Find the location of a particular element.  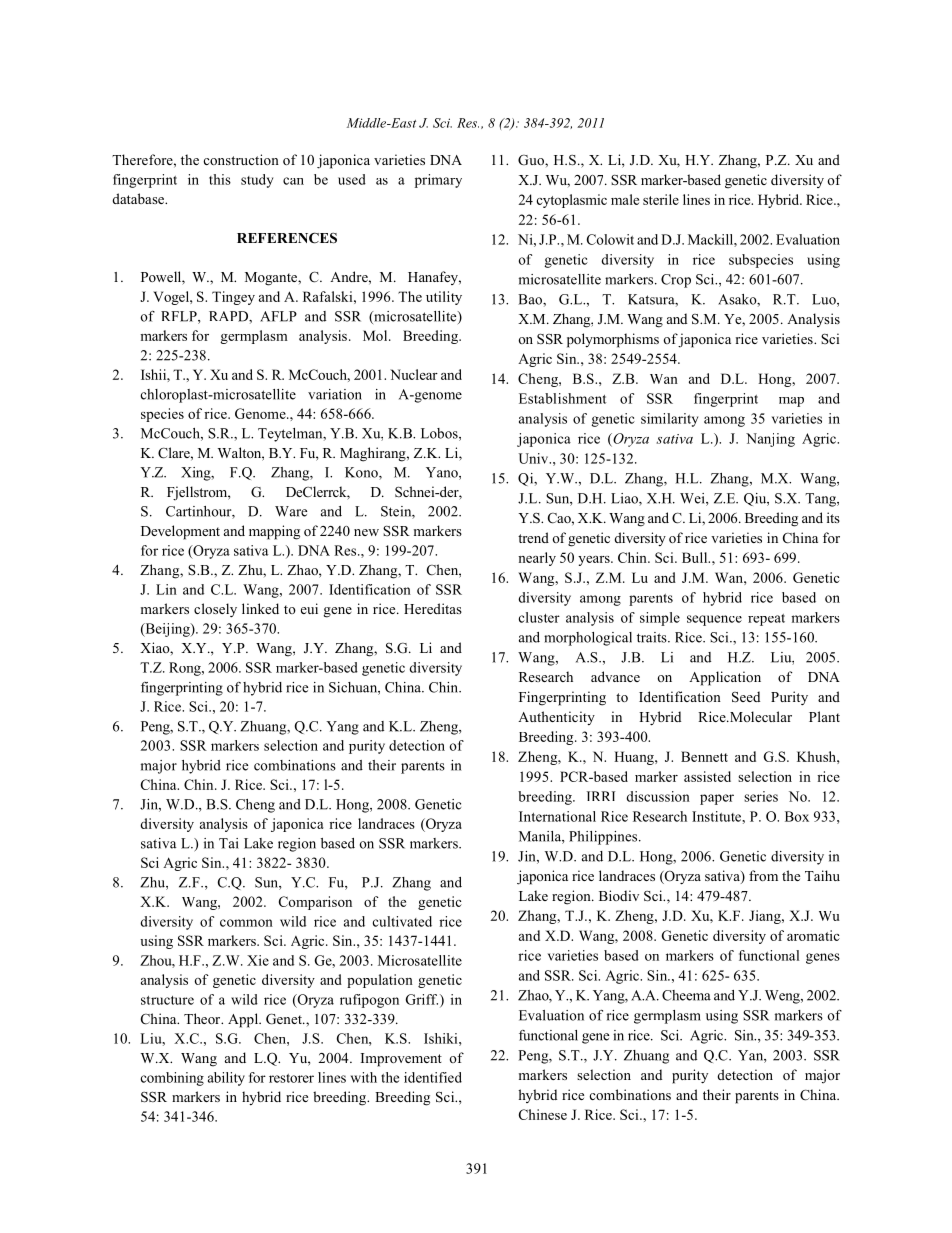

ability is located at coordinates (226, 1079).
